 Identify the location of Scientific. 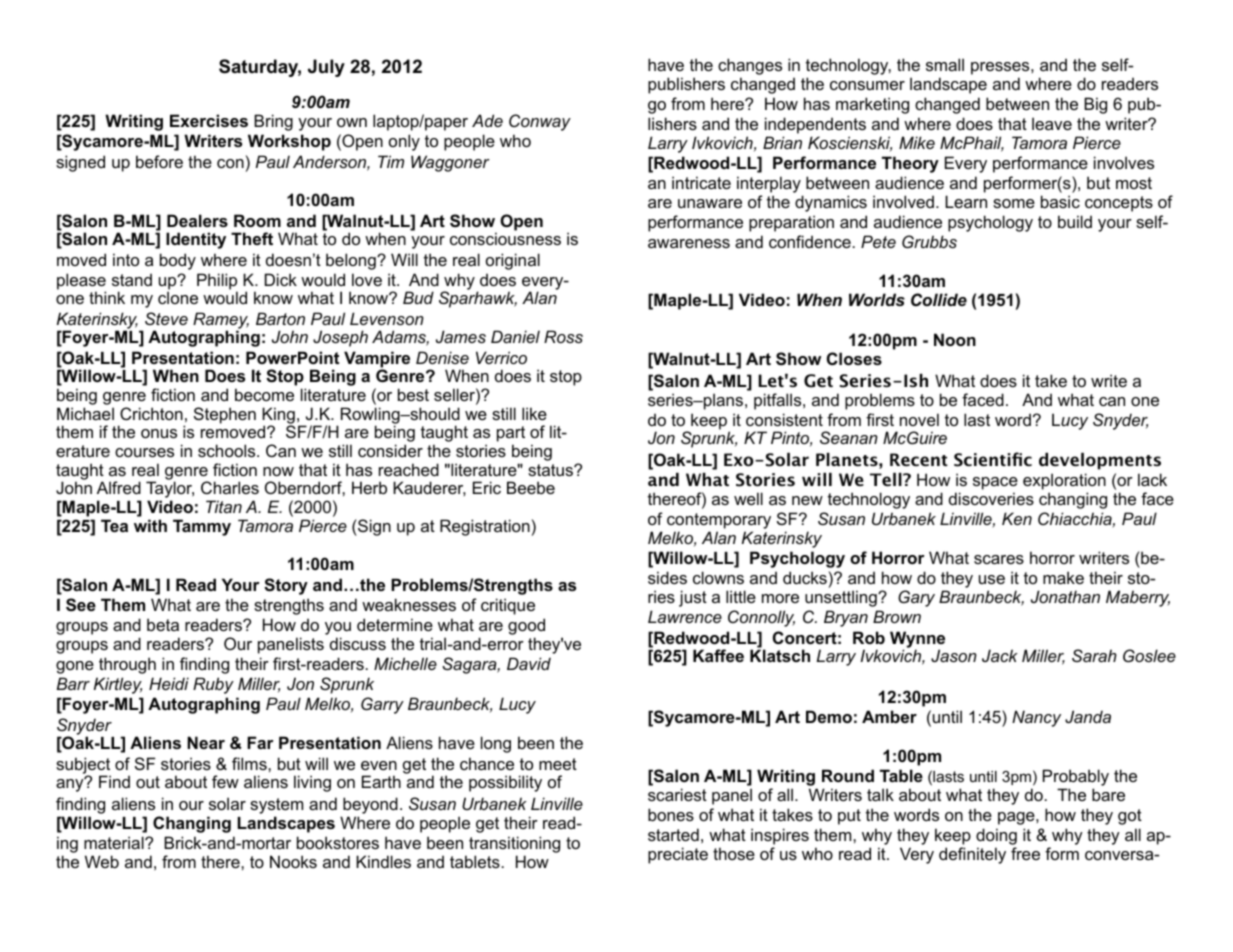
(993, 459).
